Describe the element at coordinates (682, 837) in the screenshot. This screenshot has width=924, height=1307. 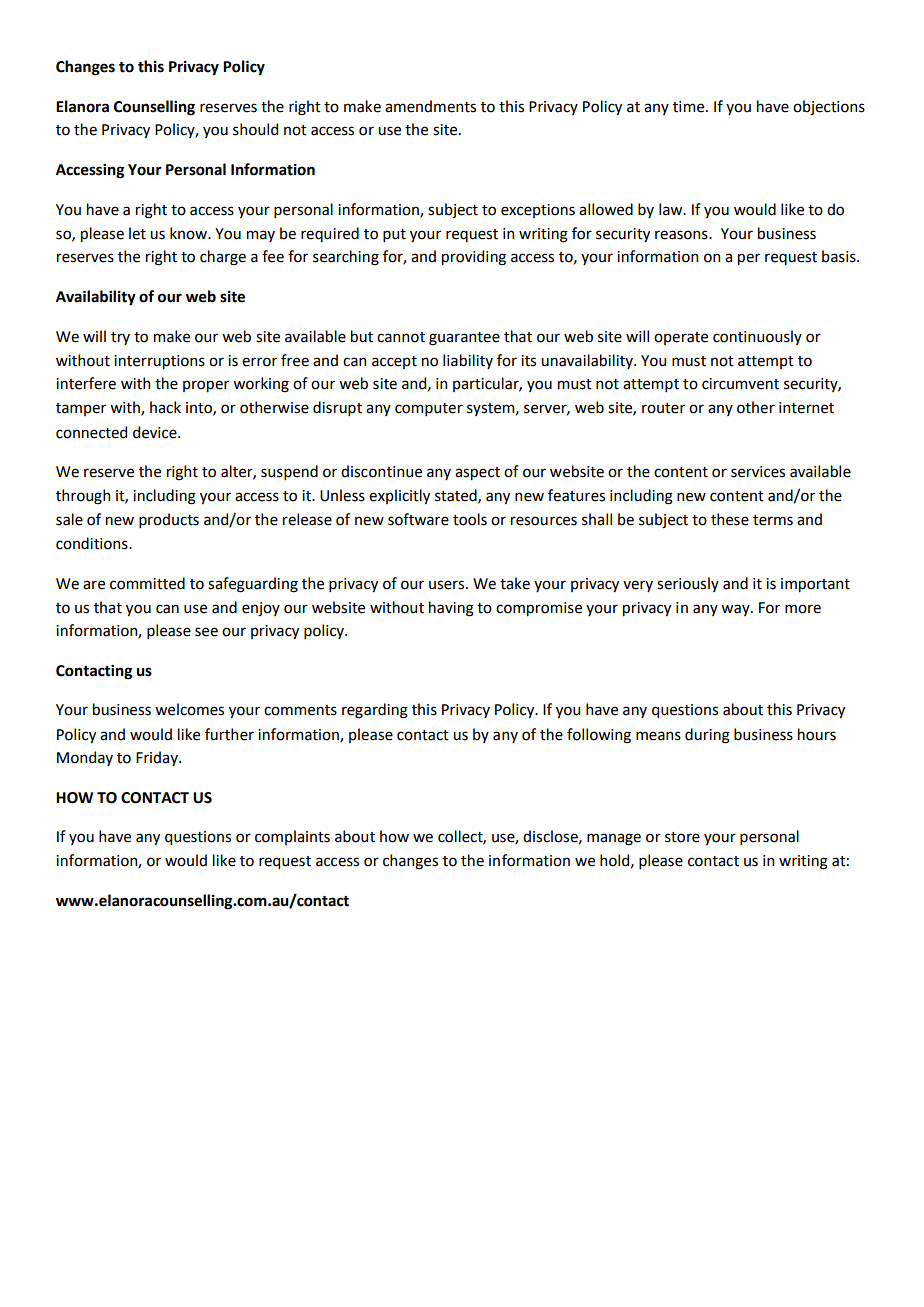
I see `store` at that location.
